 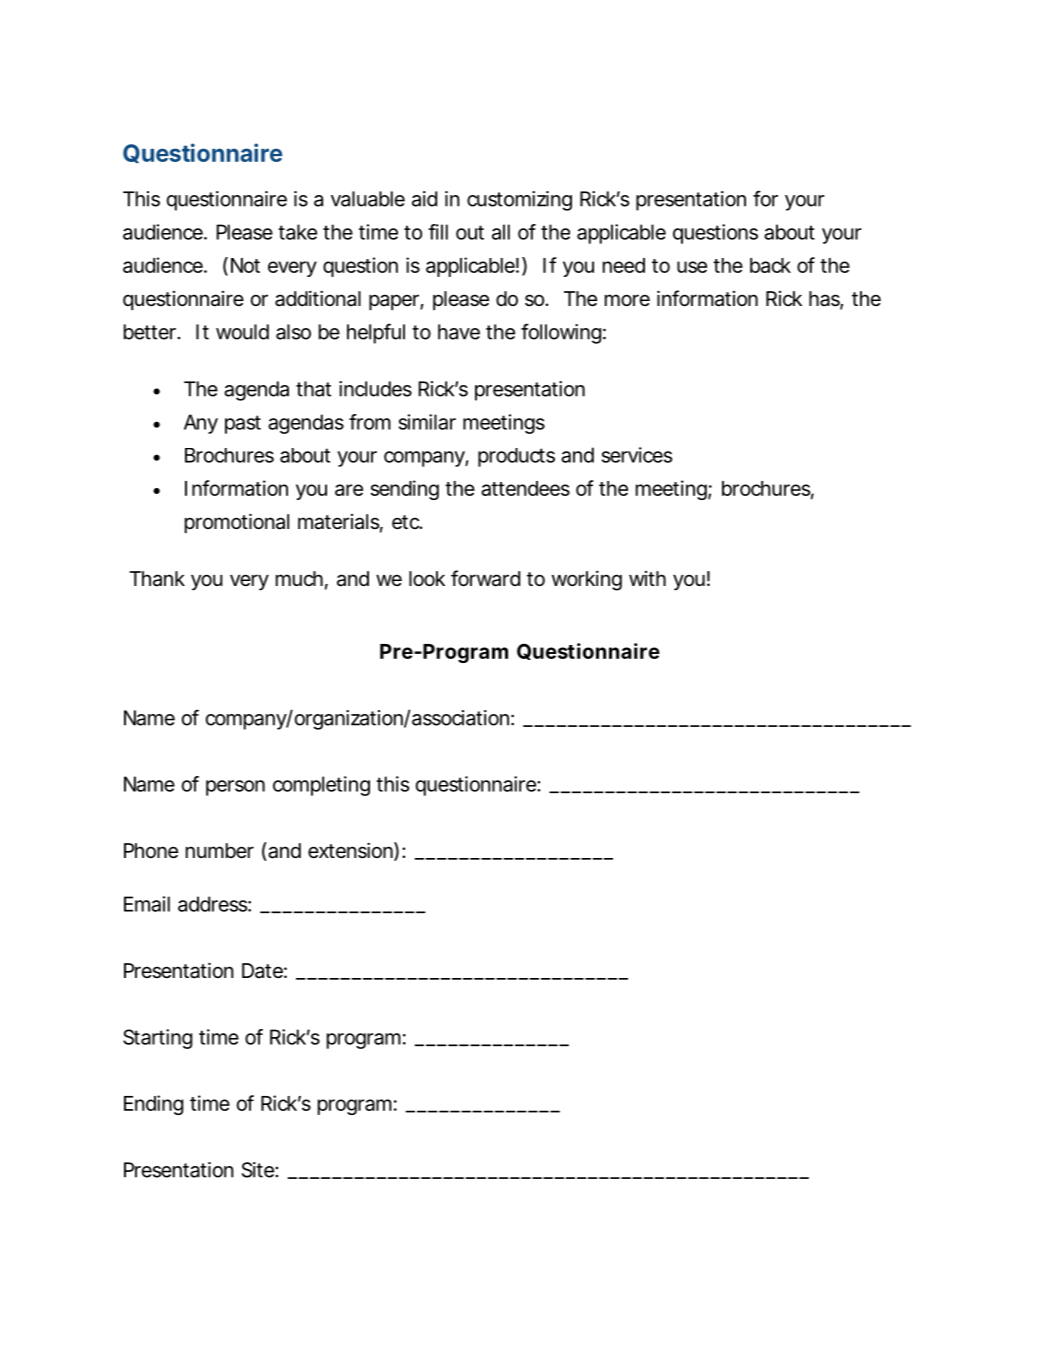 What do you see at coordinates (501, 232) in the screenshot?
I see `all` at bounding box center [501, 232].
